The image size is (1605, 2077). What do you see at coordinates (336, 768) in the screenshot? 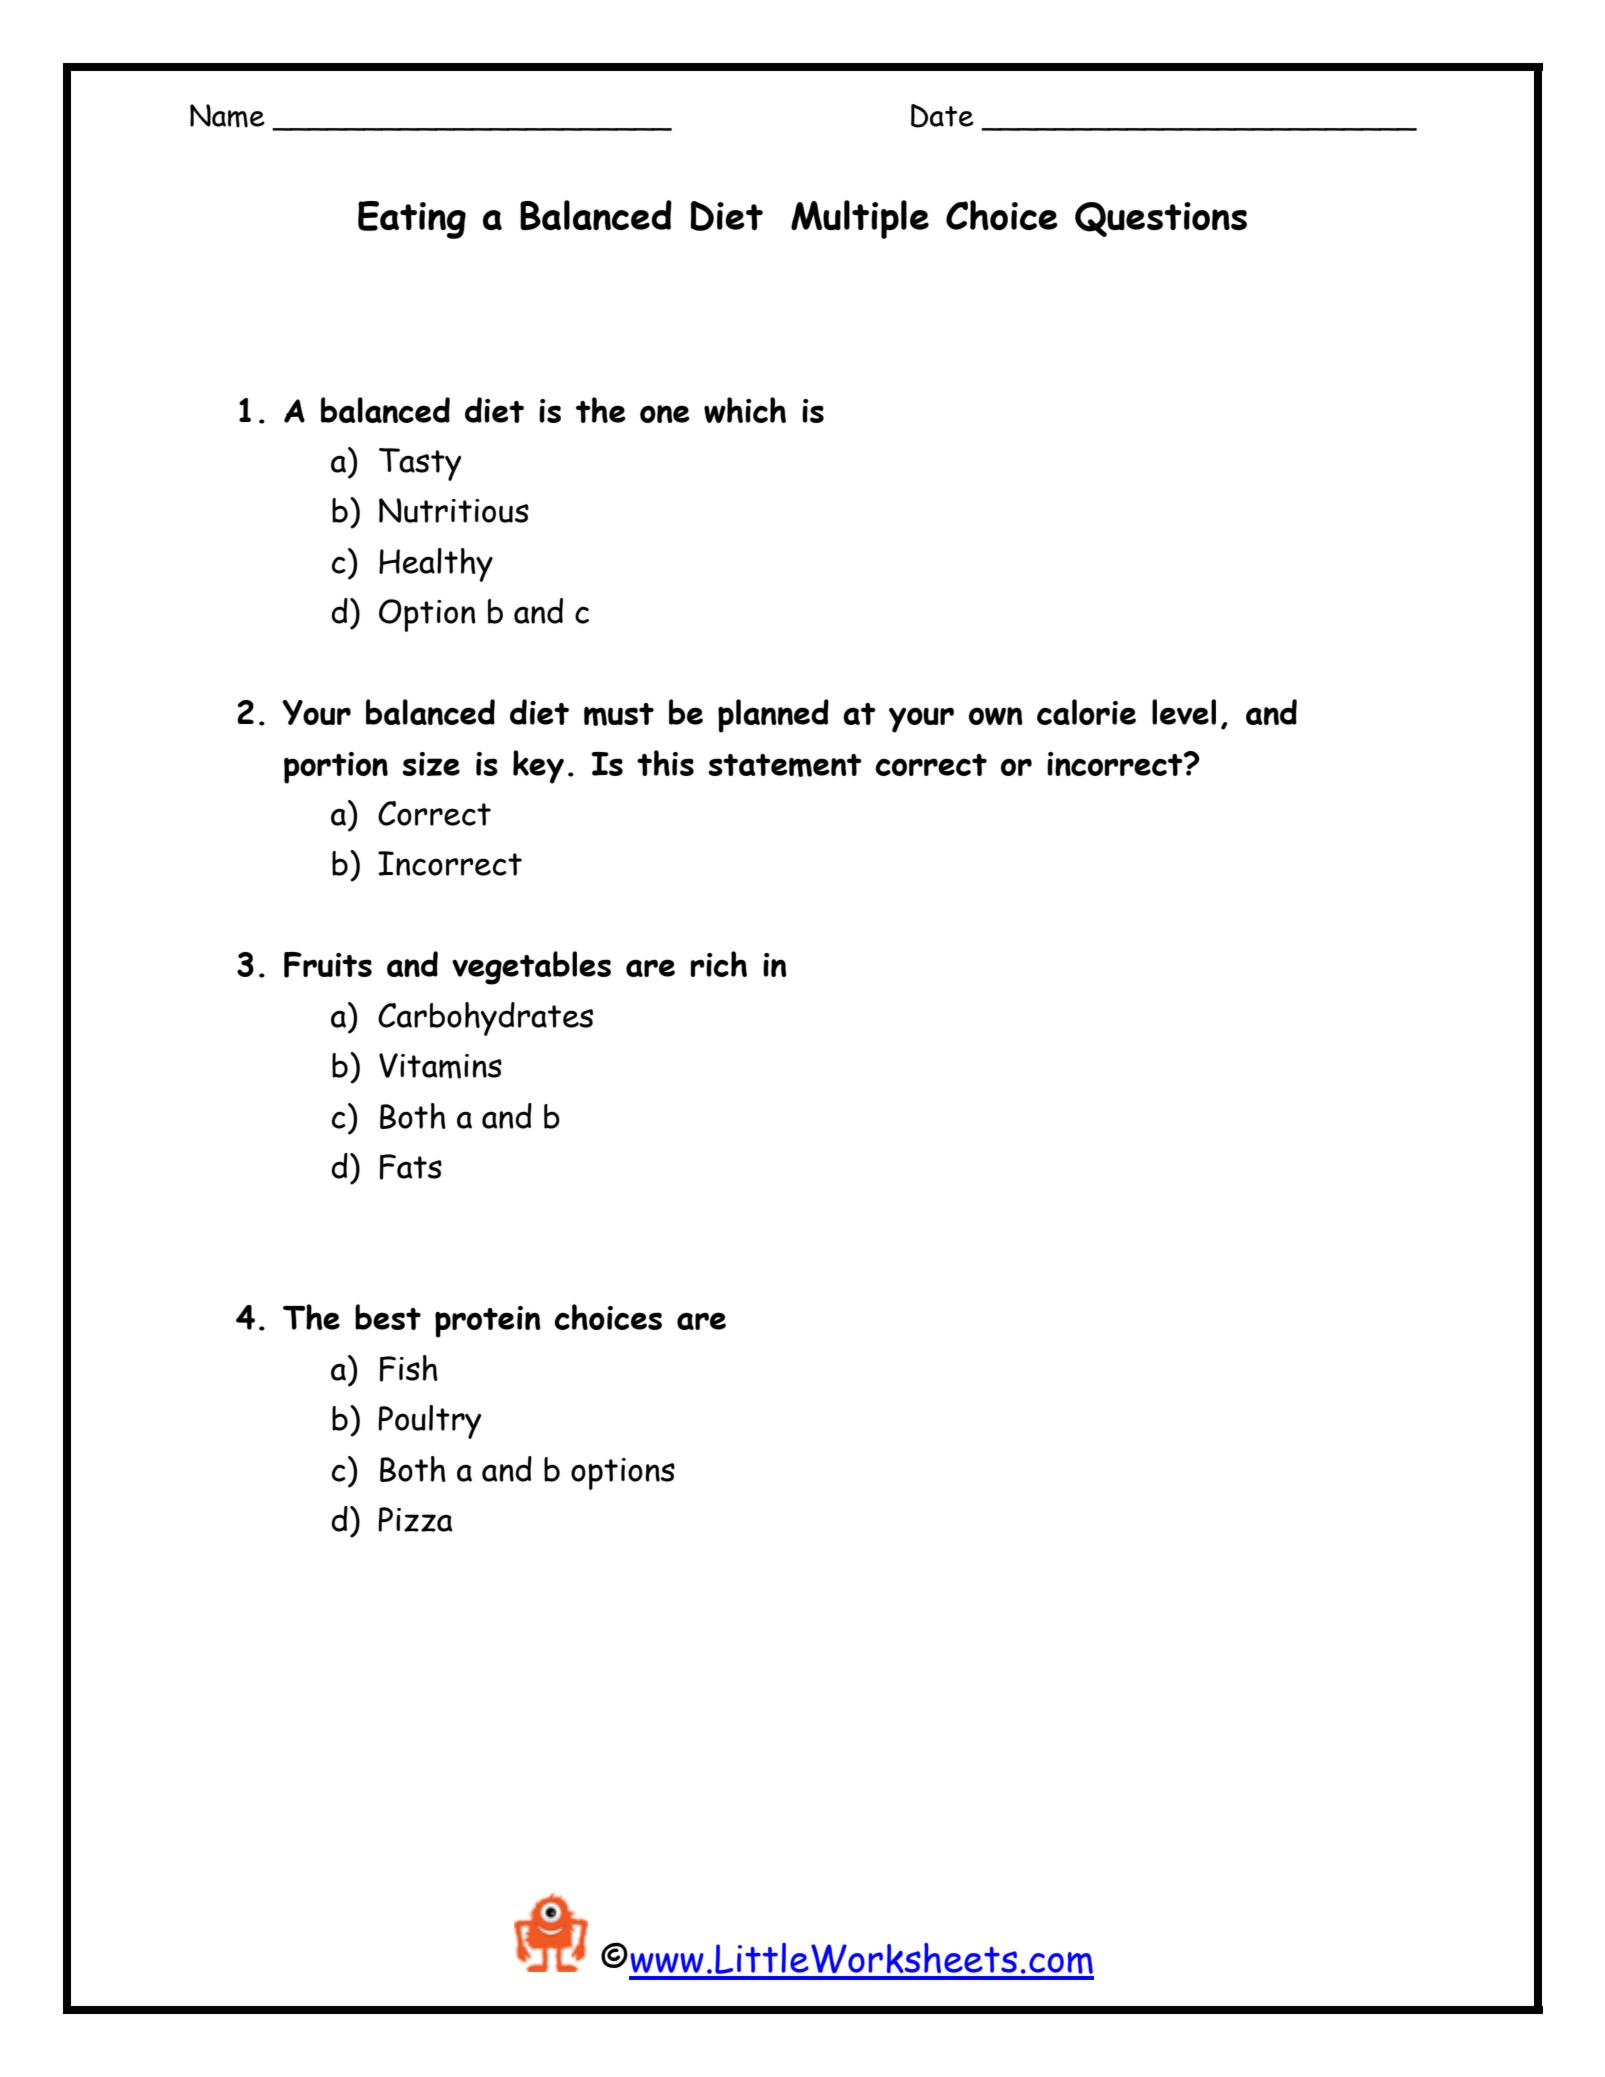
I see `portion` at bounding box center [336, 768].
